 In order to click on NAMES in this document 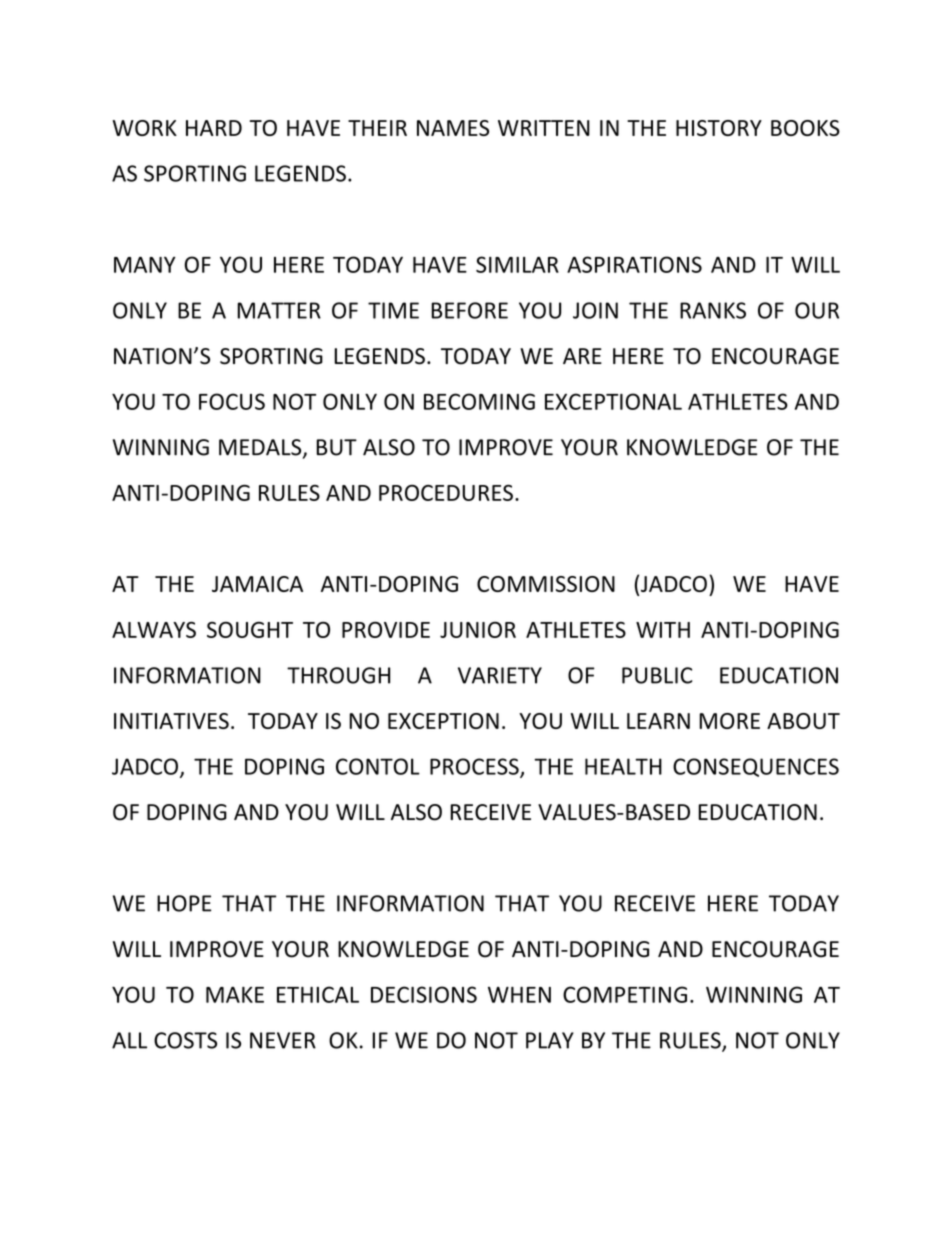, I will do `click(453, 128)`.
